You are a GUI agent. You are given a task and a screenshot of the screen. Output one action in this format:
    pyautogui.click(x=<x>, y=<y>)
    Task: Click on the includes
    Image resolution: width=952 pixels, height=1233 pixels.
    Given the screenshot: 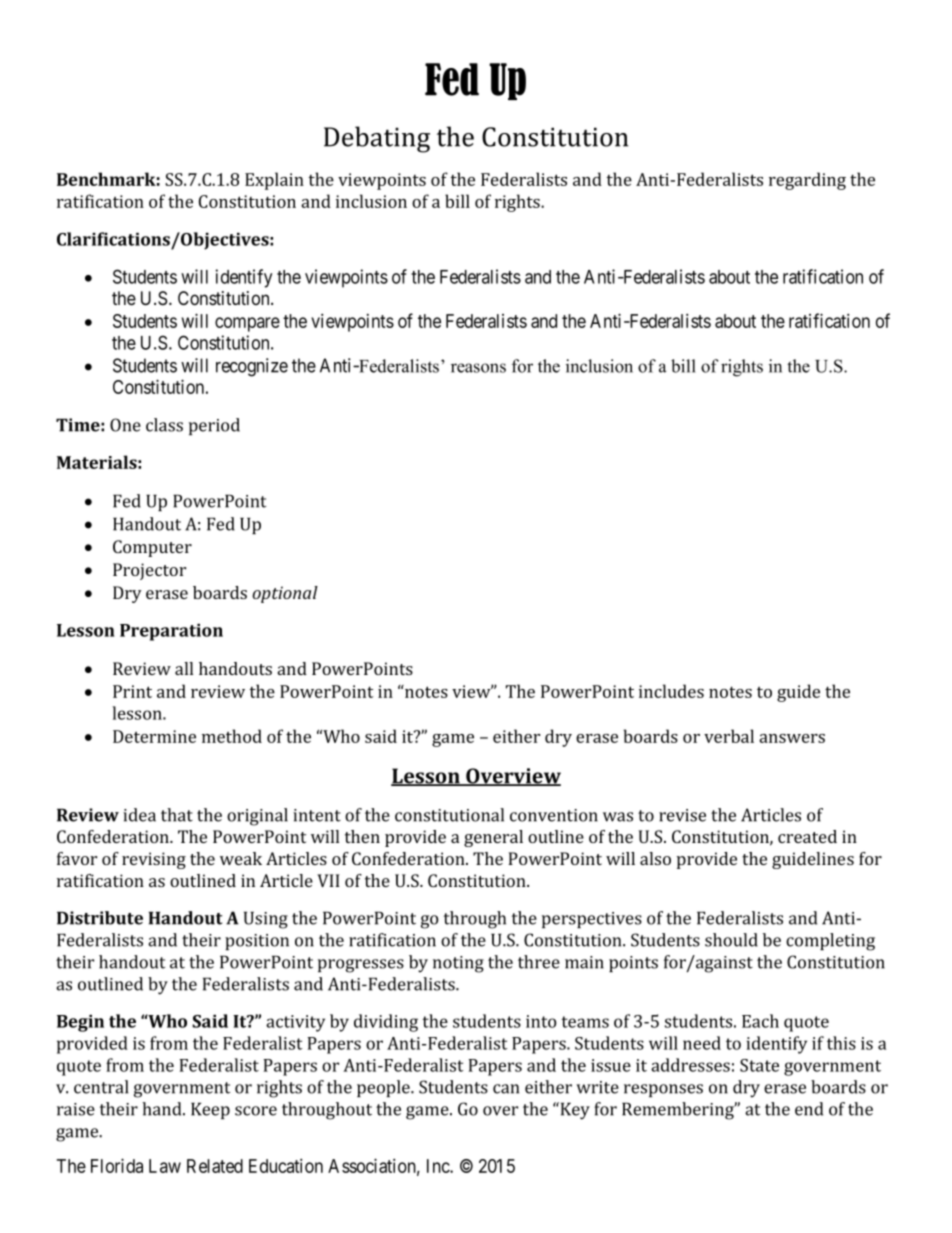 What is the action you would take?
    pyautogui.click(x=671, y=691)
